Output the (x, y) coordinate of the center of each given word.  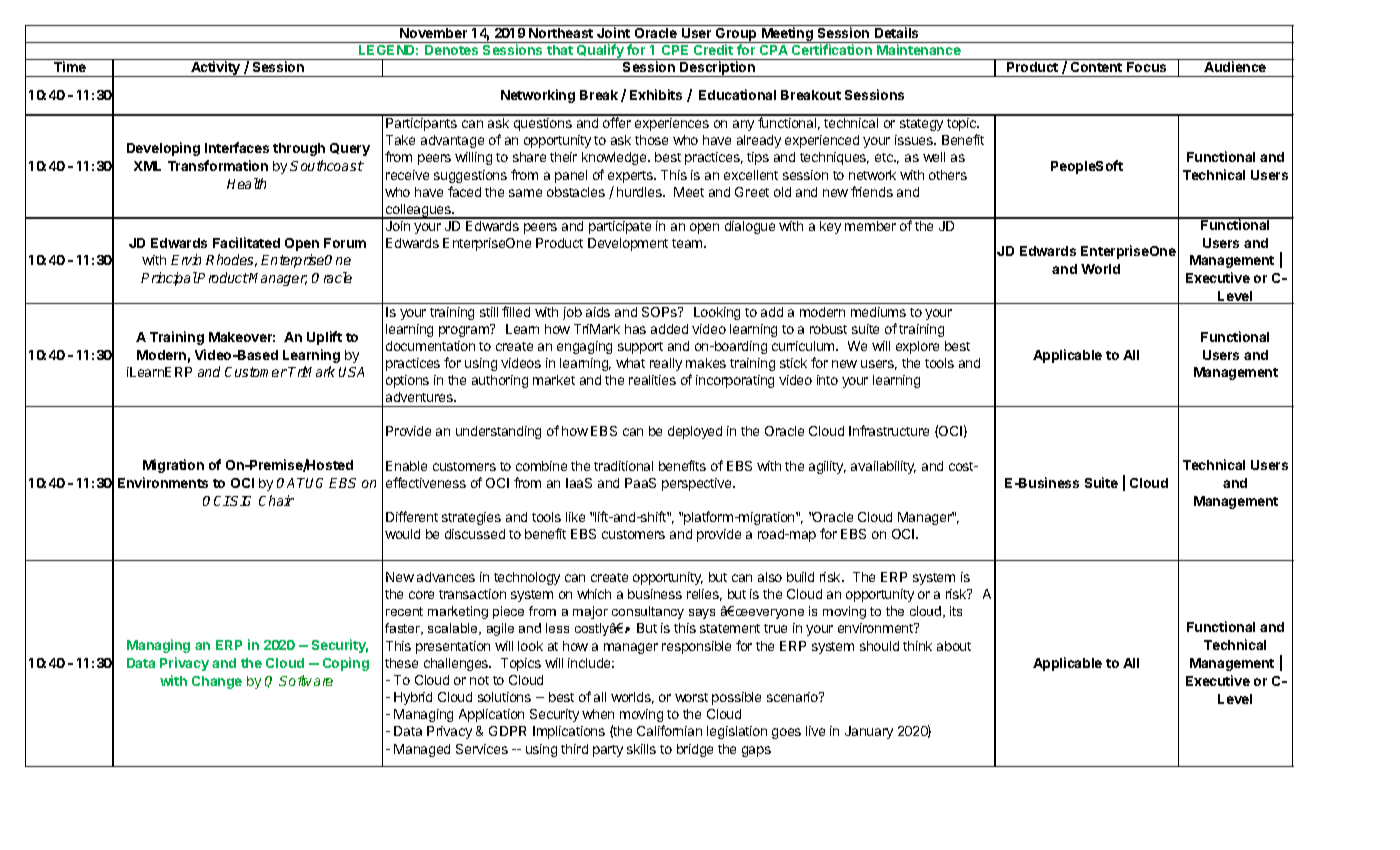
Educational (737, 94)
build (800, 577)
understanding (498, 432)
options (407, 381)
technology (527, 578)
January (869, 732)
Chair (276, 500)
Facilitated (246, 242)
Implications (569, 732)
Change (217, 682)
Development (628, 244)
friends (872, 191)
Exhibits (656, 94)
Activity (216, 69)
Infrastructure (889, 430)
